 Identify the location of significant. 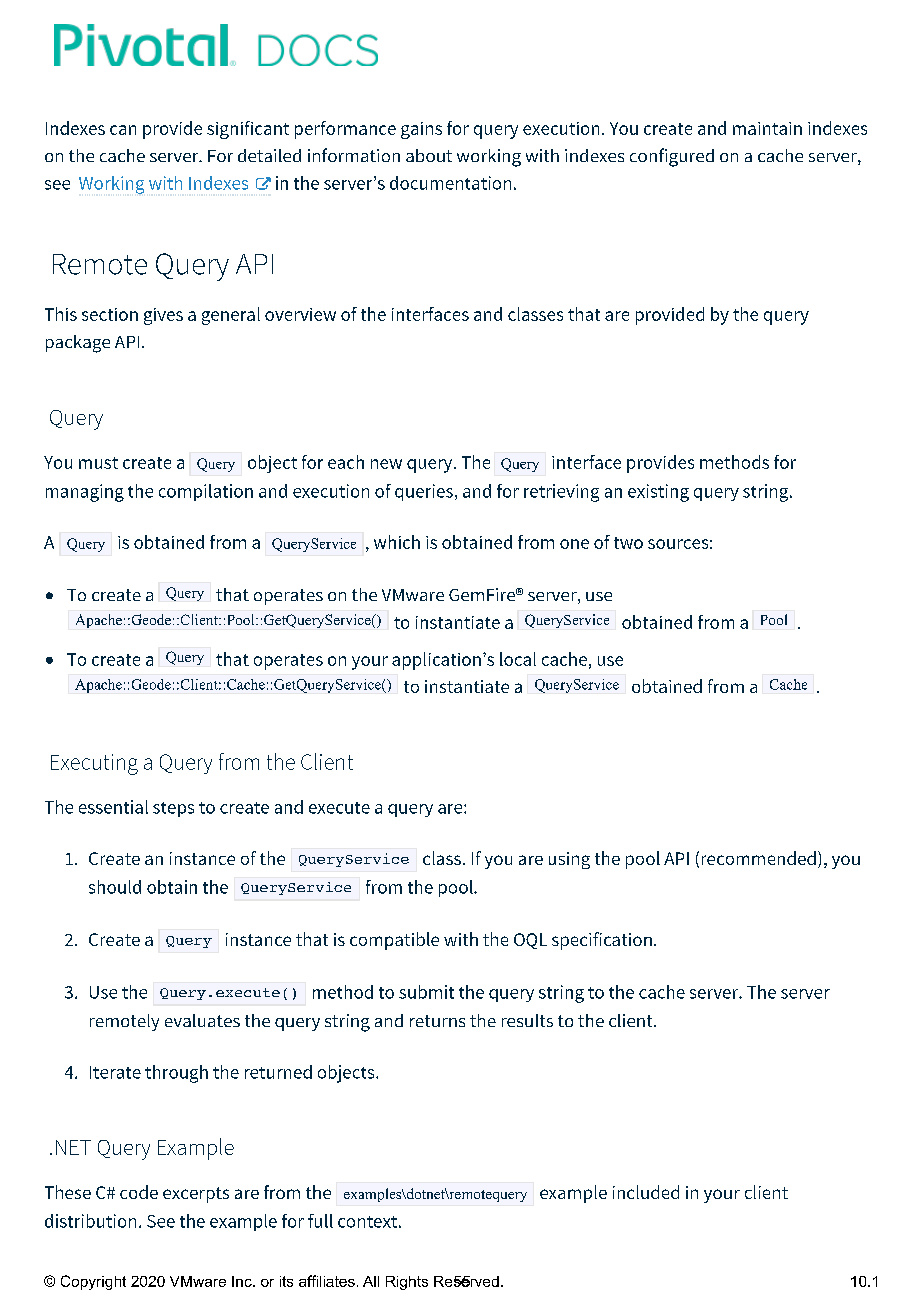
(248, 130).
